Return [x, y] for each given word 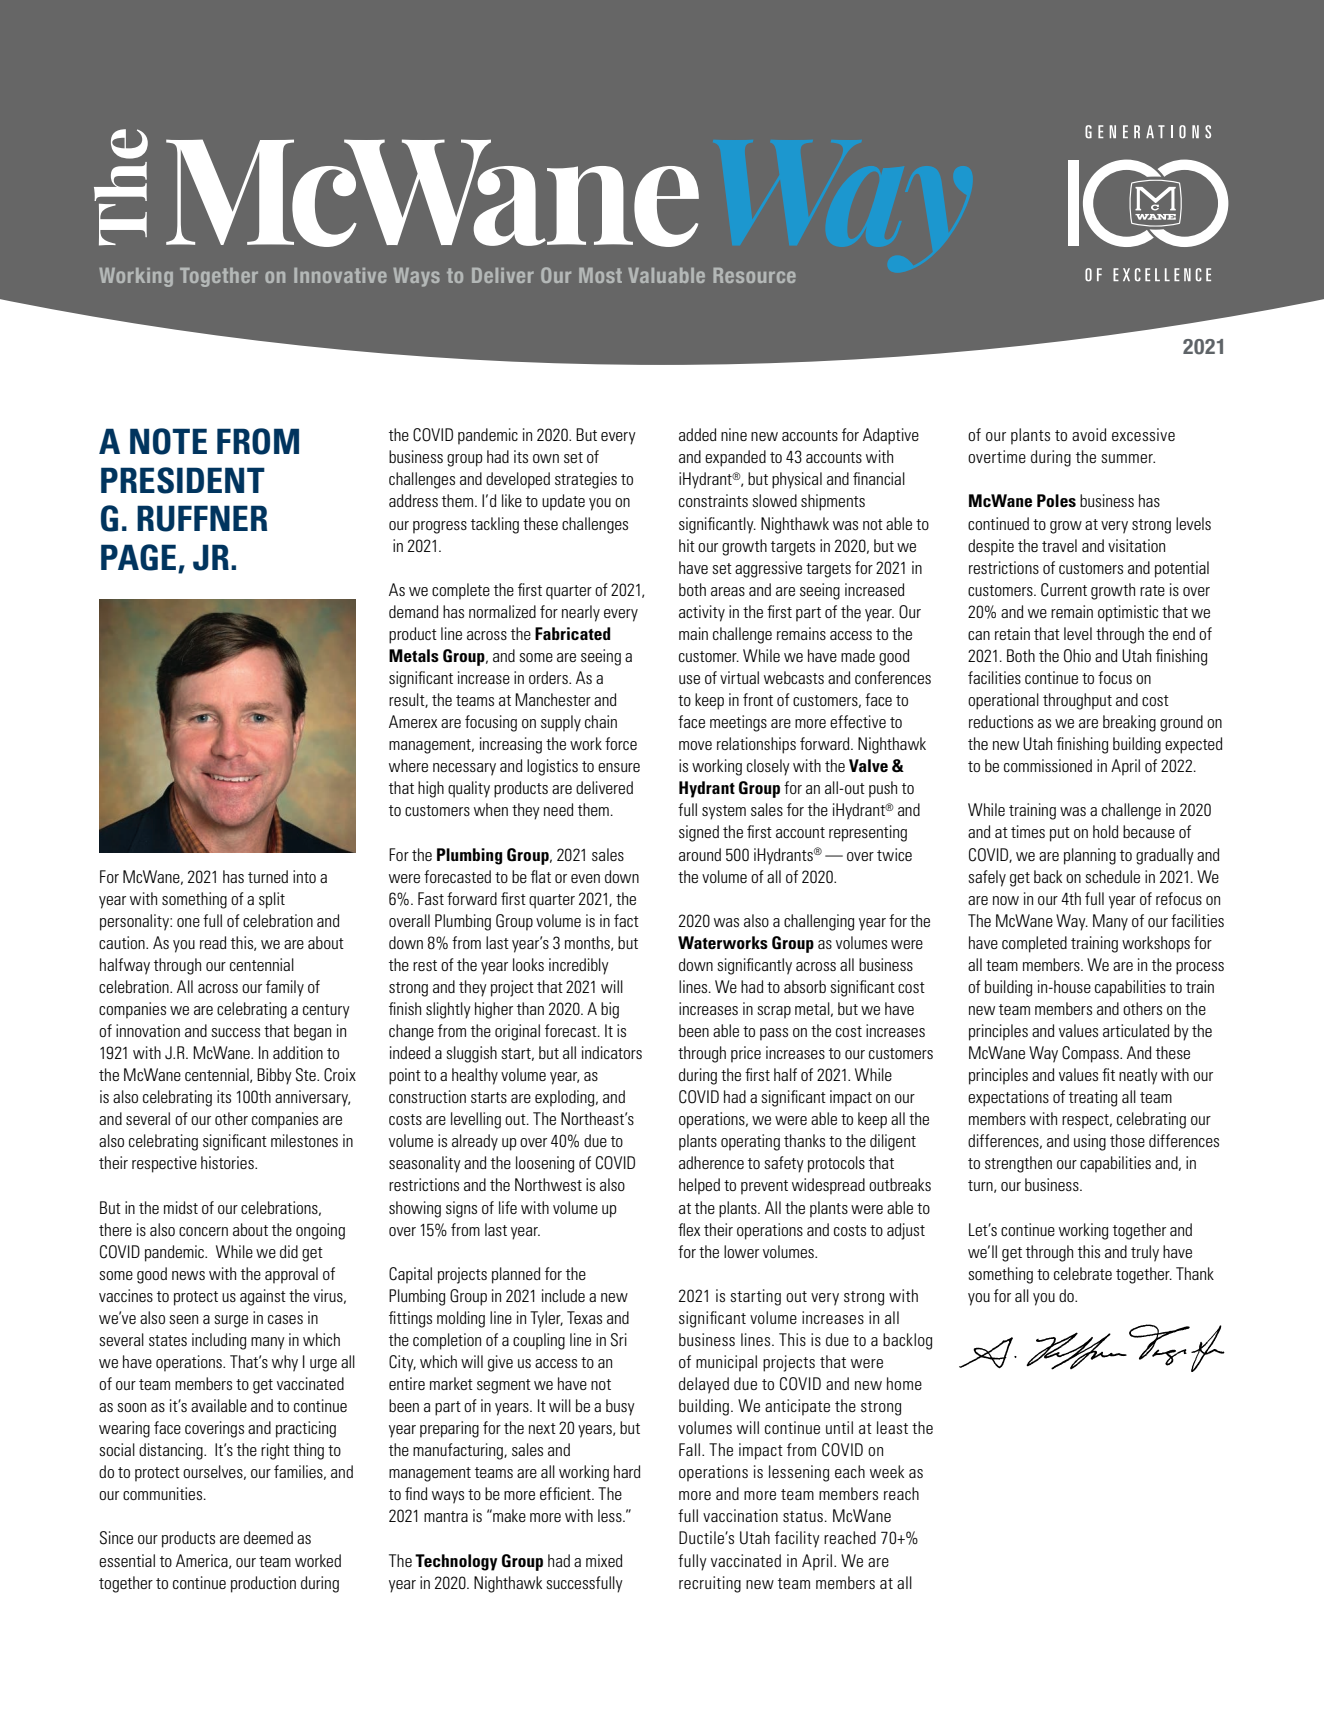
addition [298, 1052]
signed [699, 833]
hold [1105, 831]
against [263, 1297]
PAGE [138, 557]
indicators [612, 1052]
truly [1145, 1253]
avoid [1089, 434]
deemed [268, 1537]
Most [600, 275]
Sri [619, 1340]
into [304, 876]
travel [1059, 545]
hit [687, 545]
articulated [1136, 1030]
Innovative [340, 275]
